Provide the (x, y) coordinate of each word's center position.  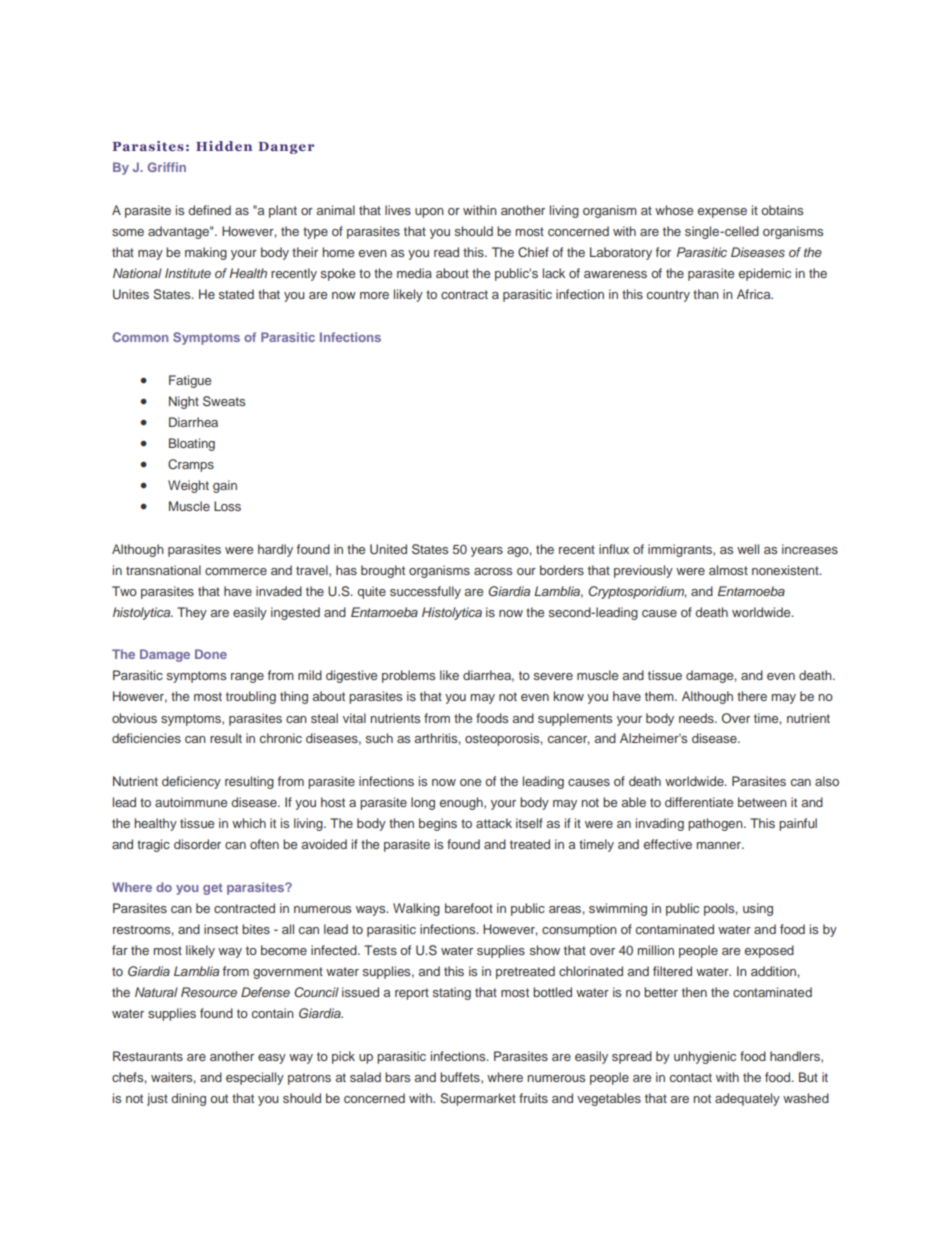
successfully (425, 592)
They (192, 613)
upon (429, 213)
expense (722, 213)
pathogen (716, 824)
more (374, 295)
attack (494, 823)
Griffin (166, 167)
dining (188, 1099)
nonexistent (786, 570)
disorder (197, 844)
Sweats (224, 401)
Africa (755, 294)
